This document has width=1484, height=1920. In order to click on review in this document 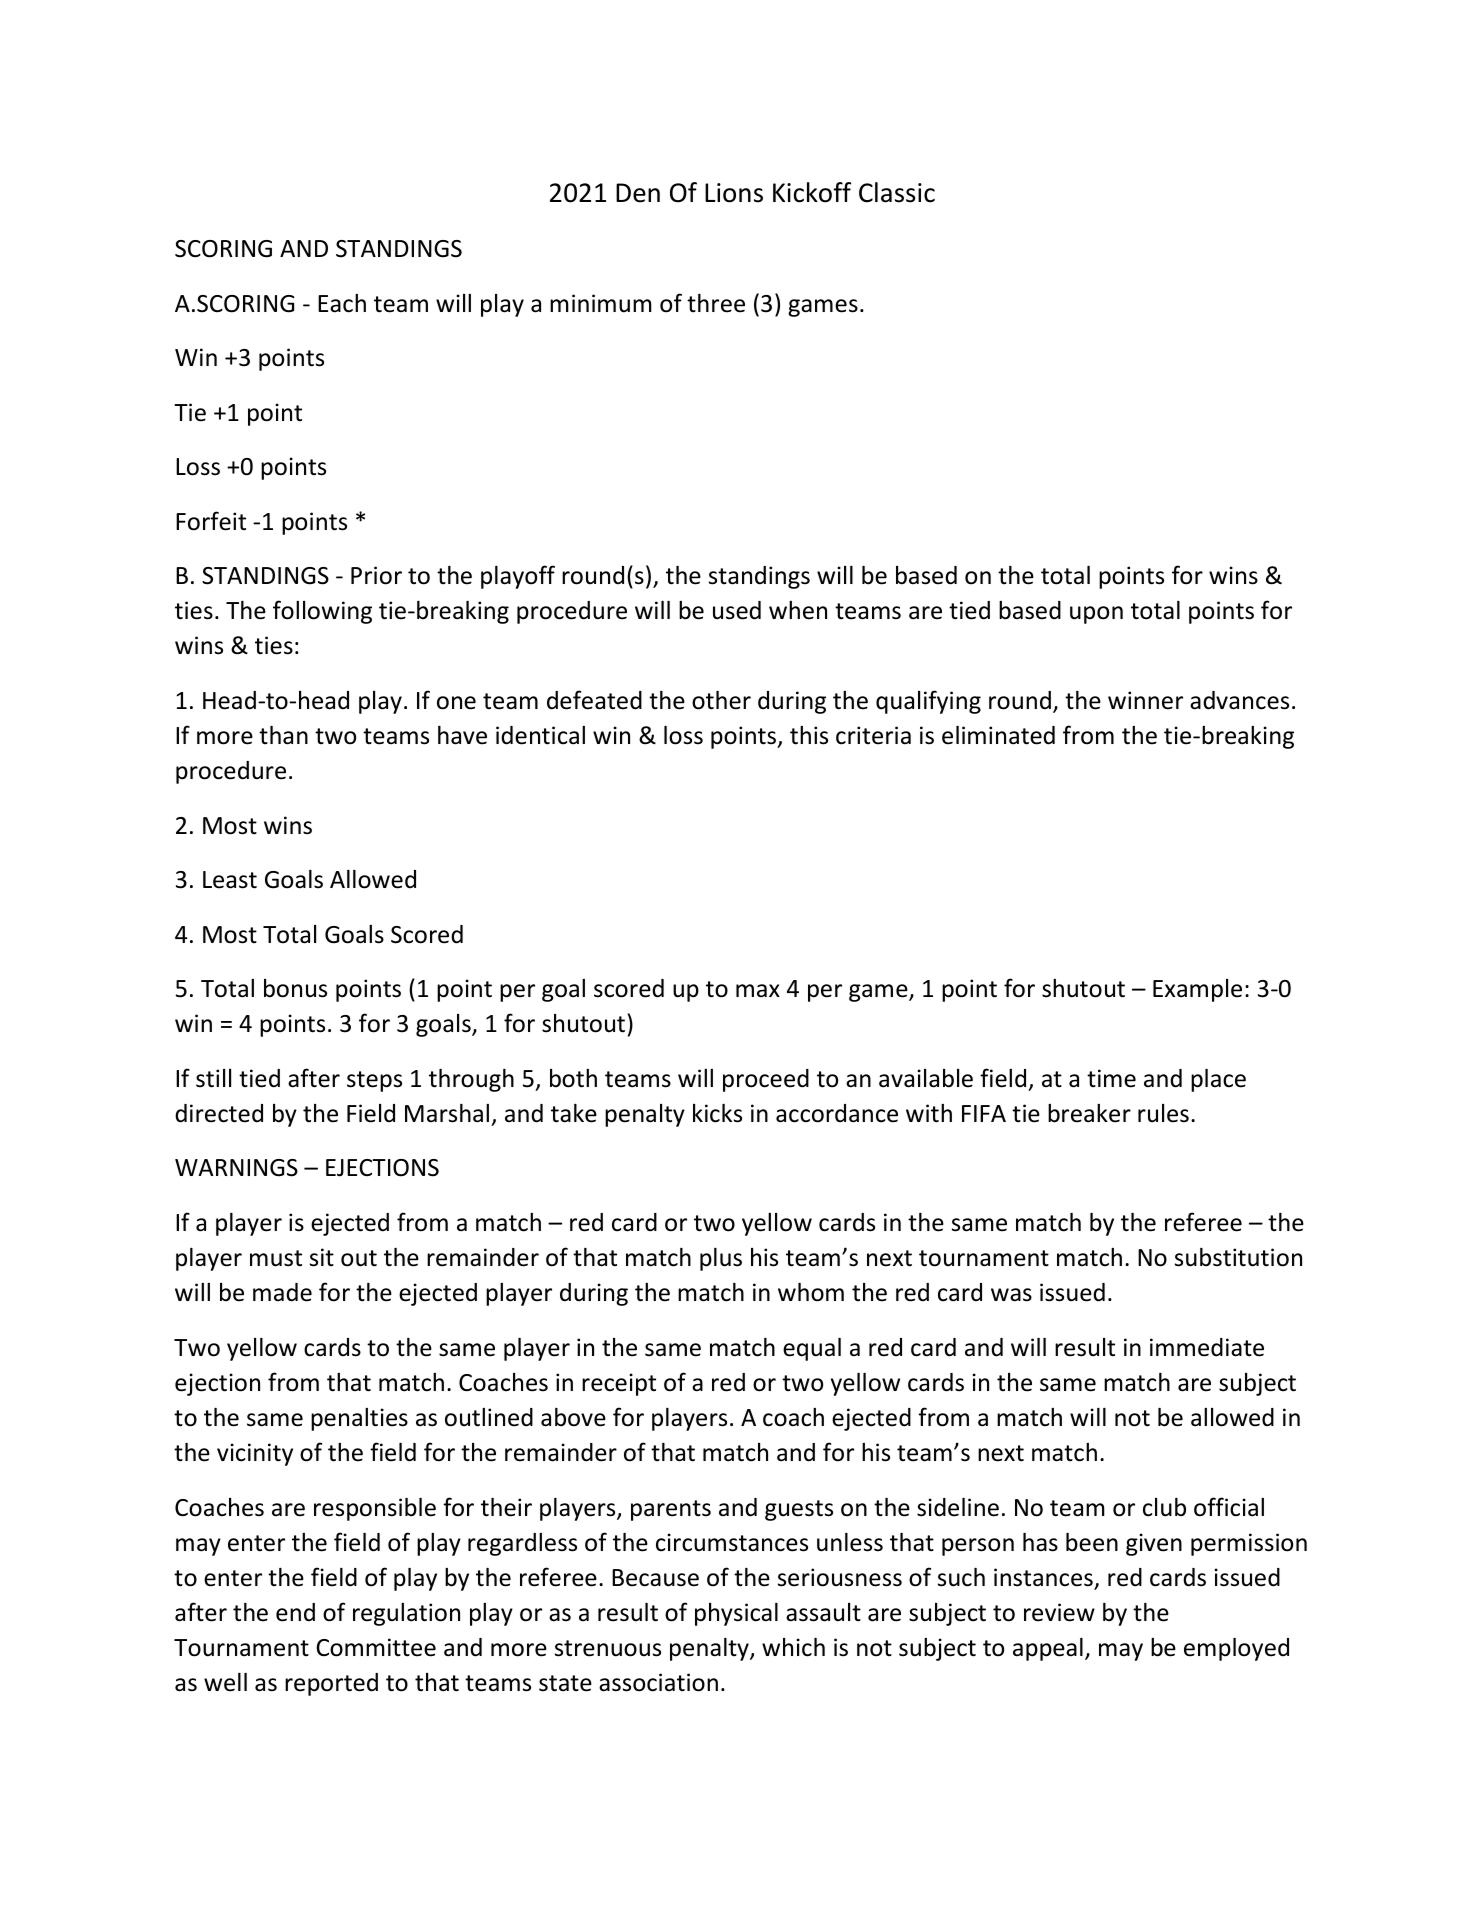, I will do `click(1059, 1612)`.
